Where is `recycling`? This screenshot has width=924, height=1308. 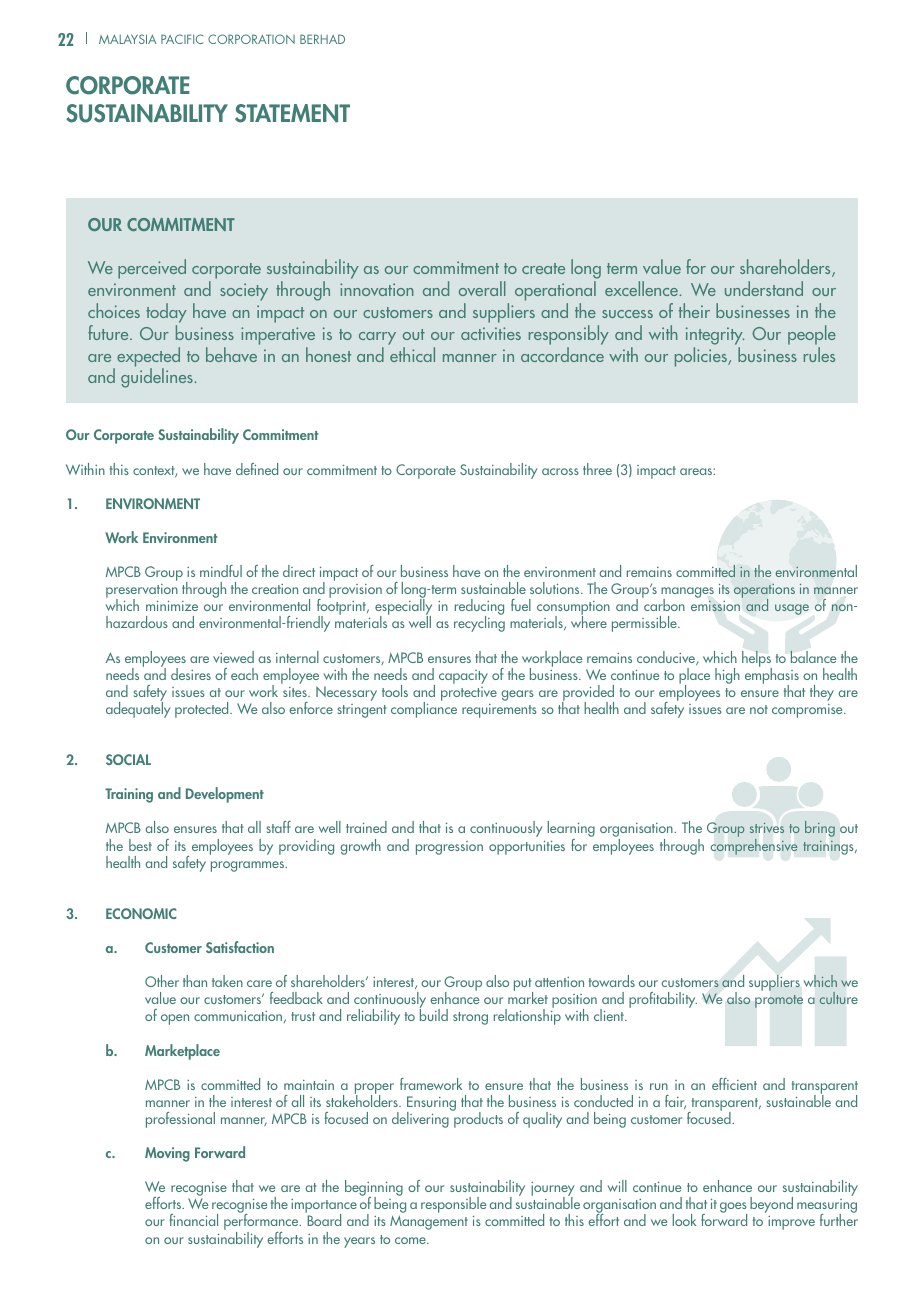 recycling is located at coordinates (479, 623).
